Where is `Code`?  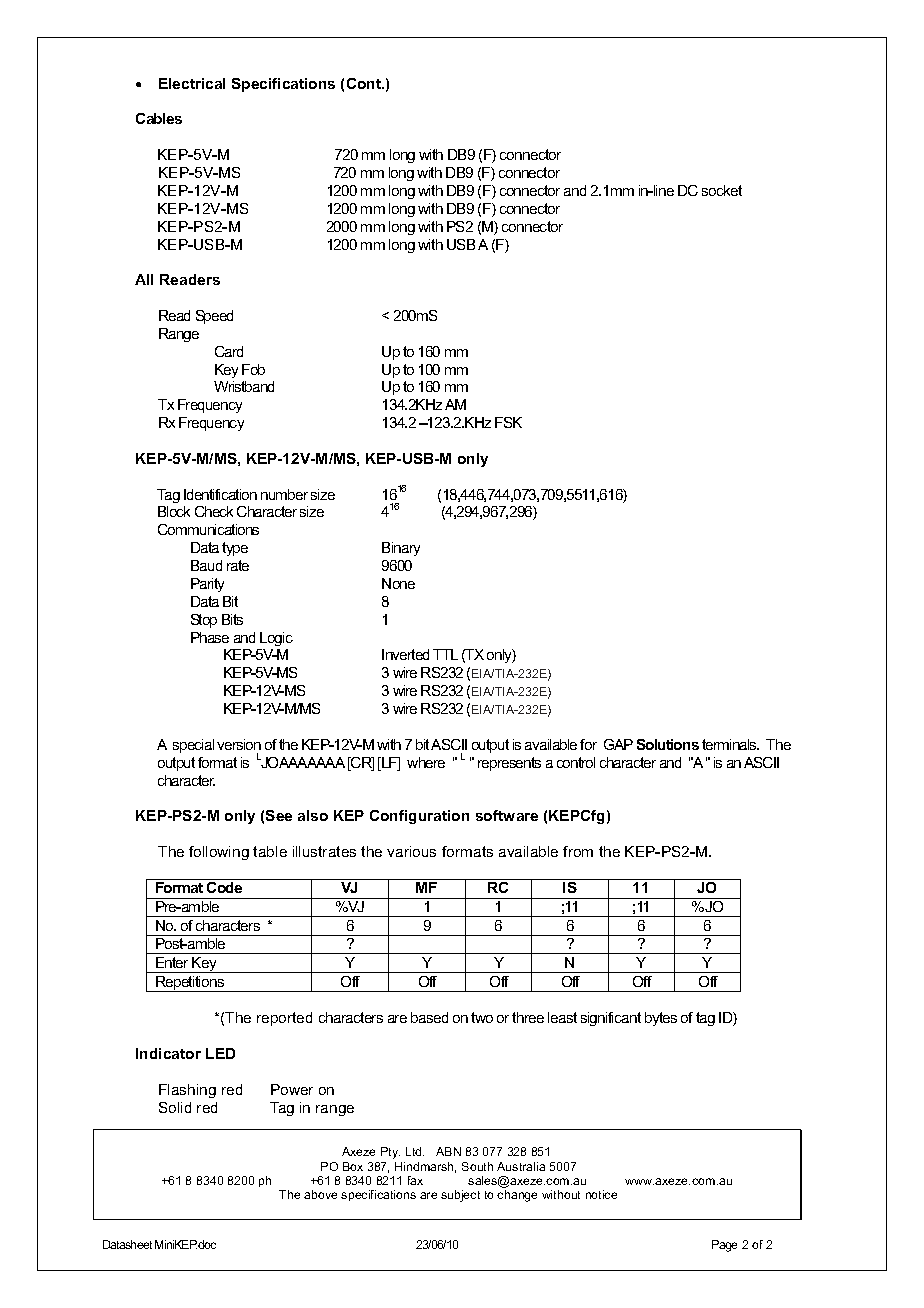 Code is located at coordinates (224, 887).
